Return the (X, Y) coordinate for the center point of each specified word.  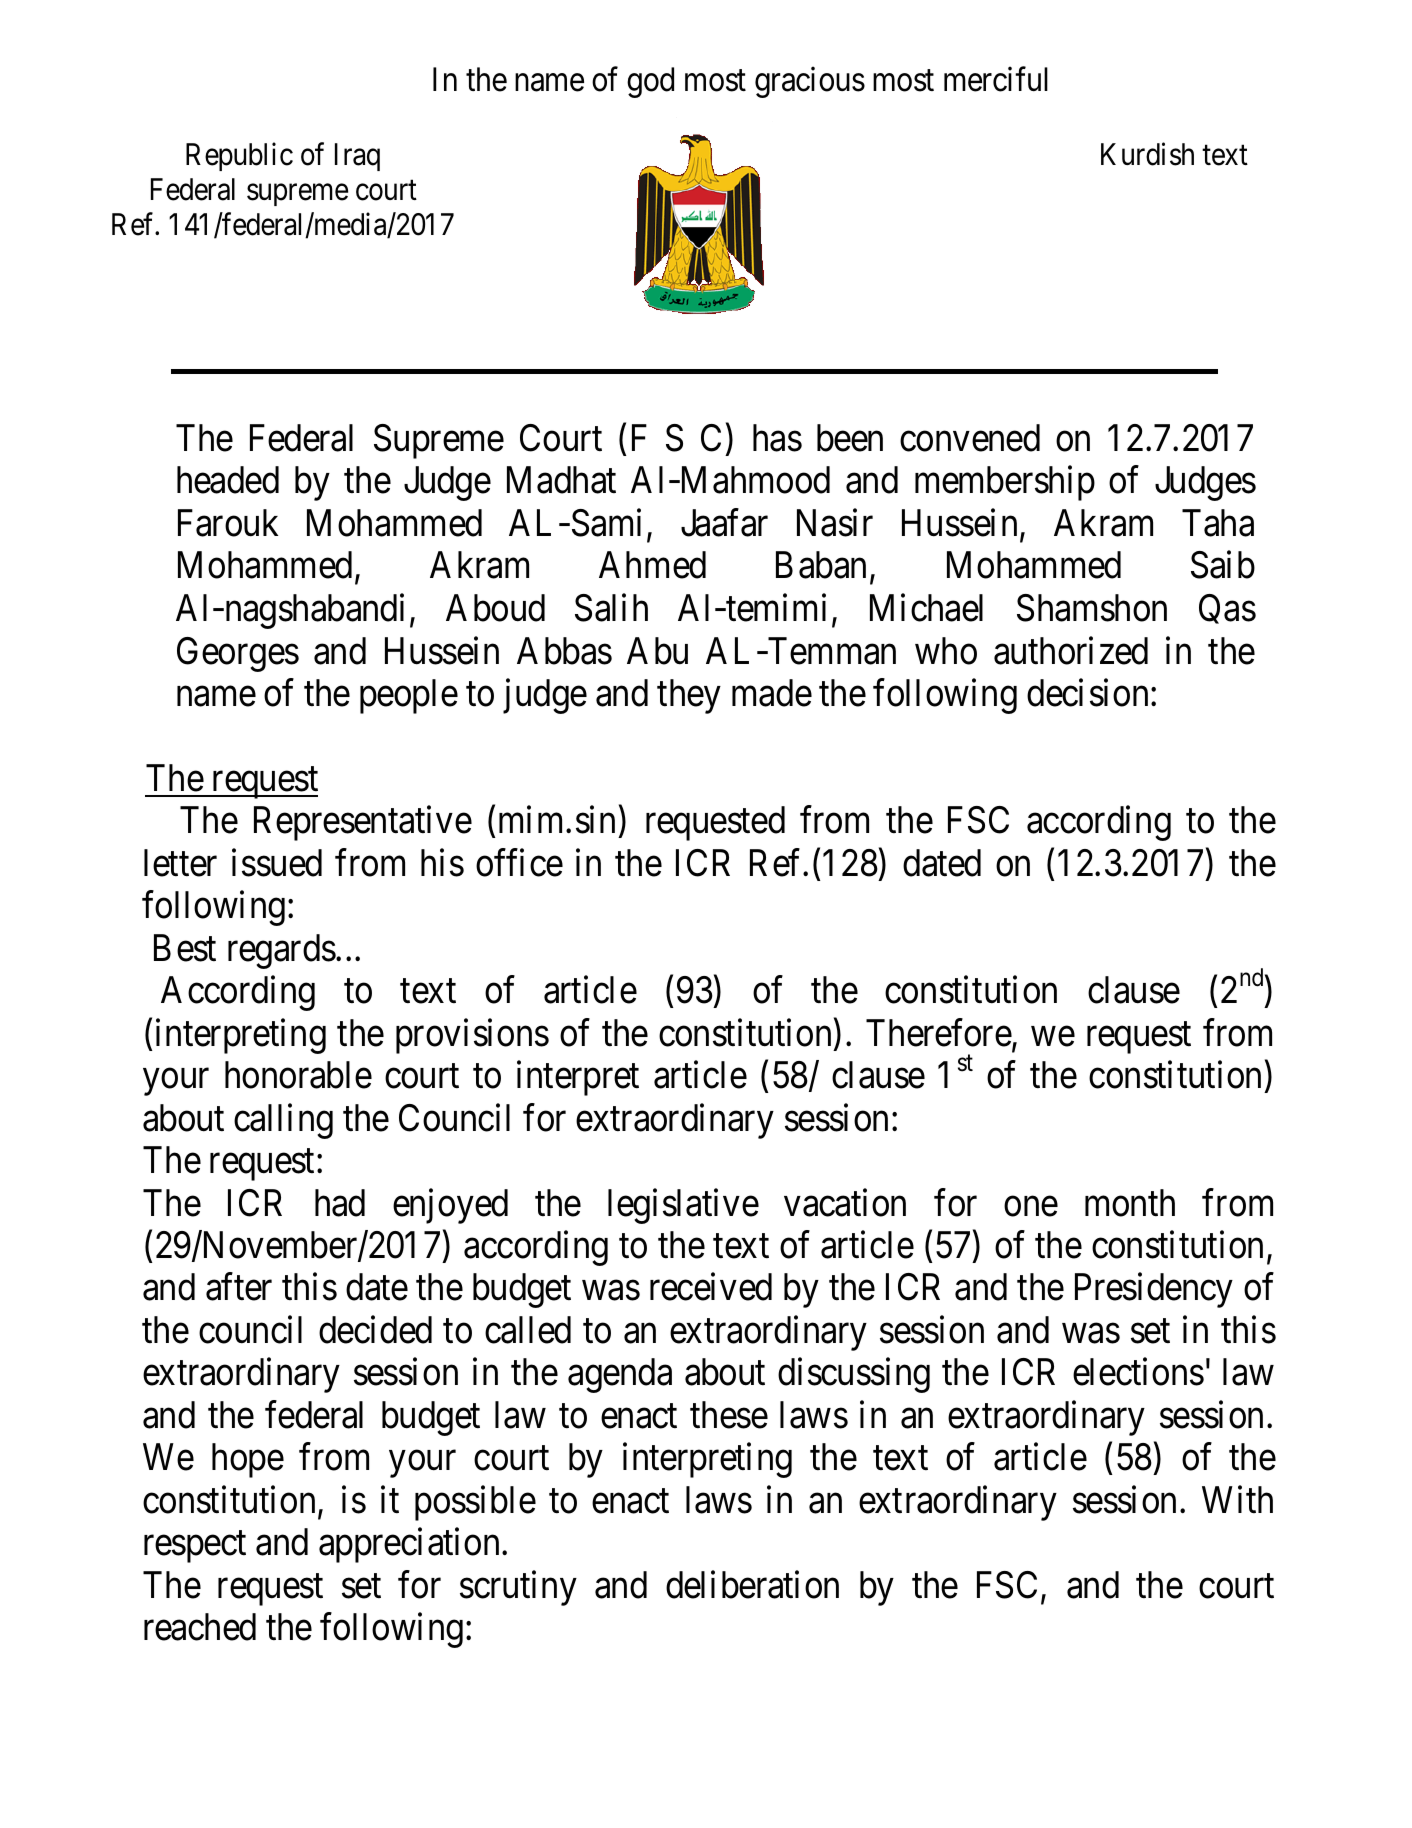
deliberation (752, 1585)
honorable (298, 1075)
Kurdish (1147, 154)
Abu (657, 651)
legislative (683, 1206)
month (1130, 1203)
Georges (238, 654)
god (650, 82)
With (1237, 1499)
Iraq (357, 157)
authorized (1071, 650)
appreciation (411, 1545)
